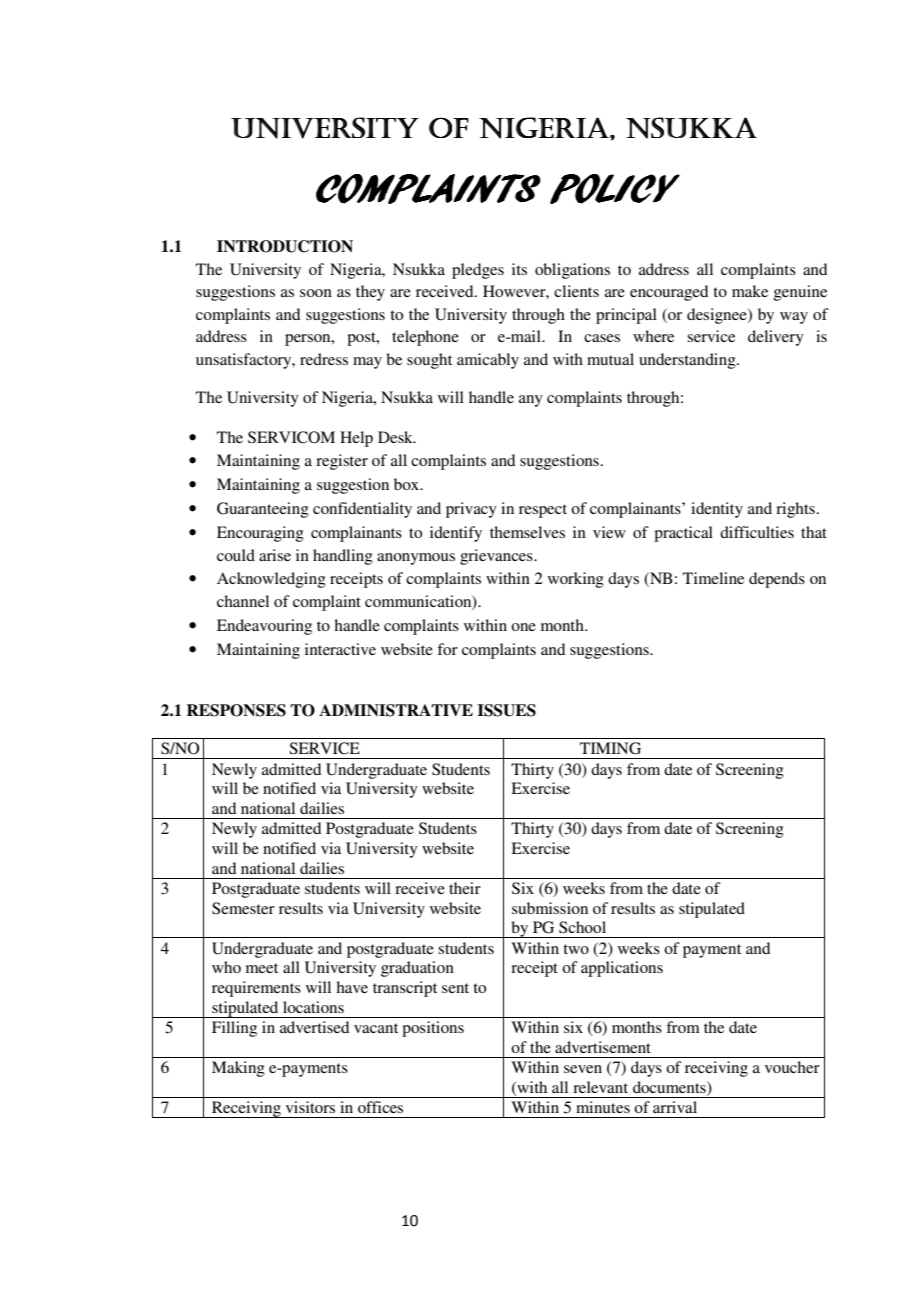 This document has height=1308, width=924. Describe the element at coordinates (792, 1067) in the document. I see `voucher` at that location.
